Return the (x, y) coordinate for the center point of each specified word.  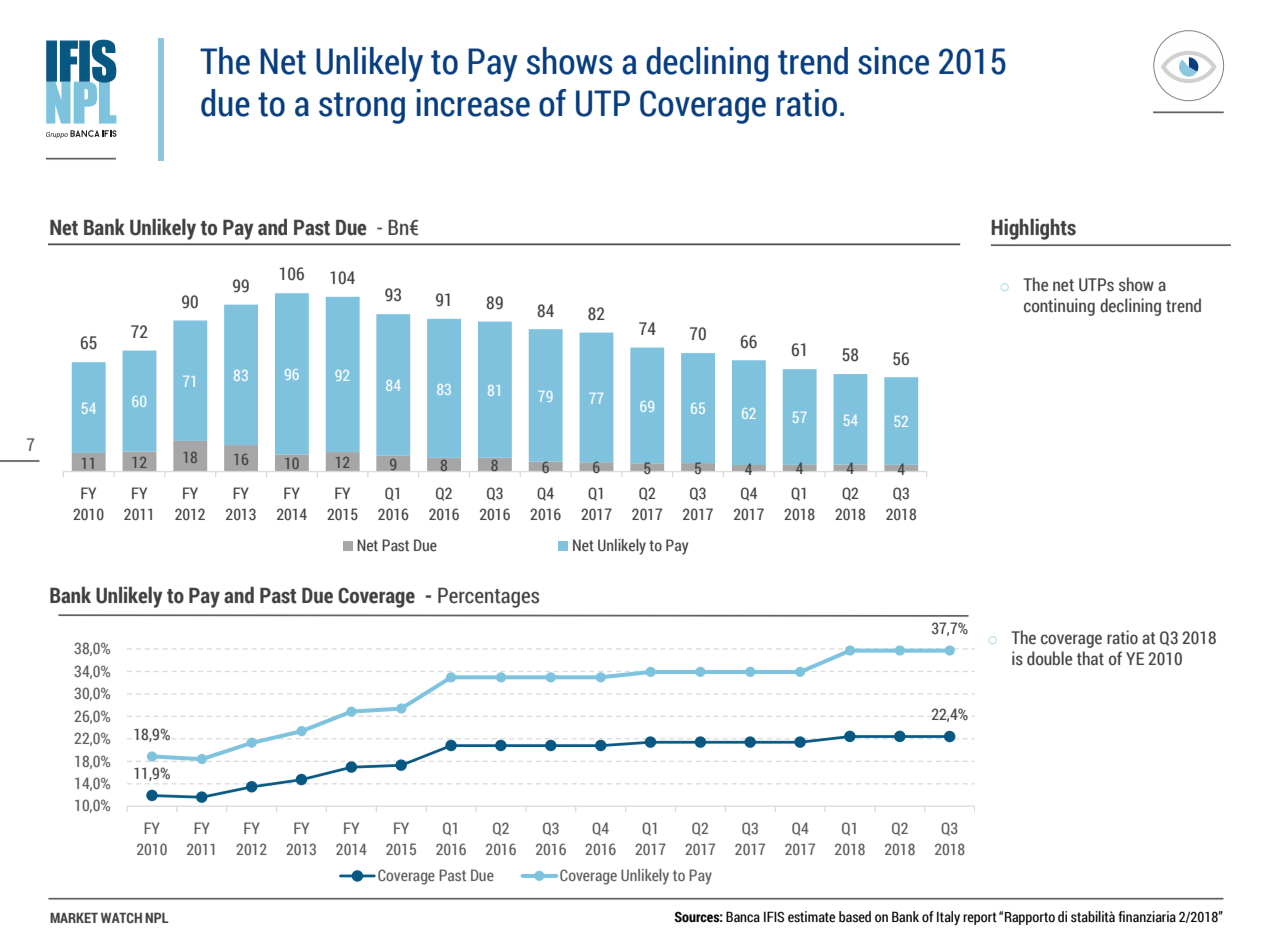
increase (473, 103)
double (1049, 658)
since (893, 61)
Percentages (488, 598)
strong (362, 108)
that (1090, 658)
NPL (156, 918)
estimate (811, 917)
